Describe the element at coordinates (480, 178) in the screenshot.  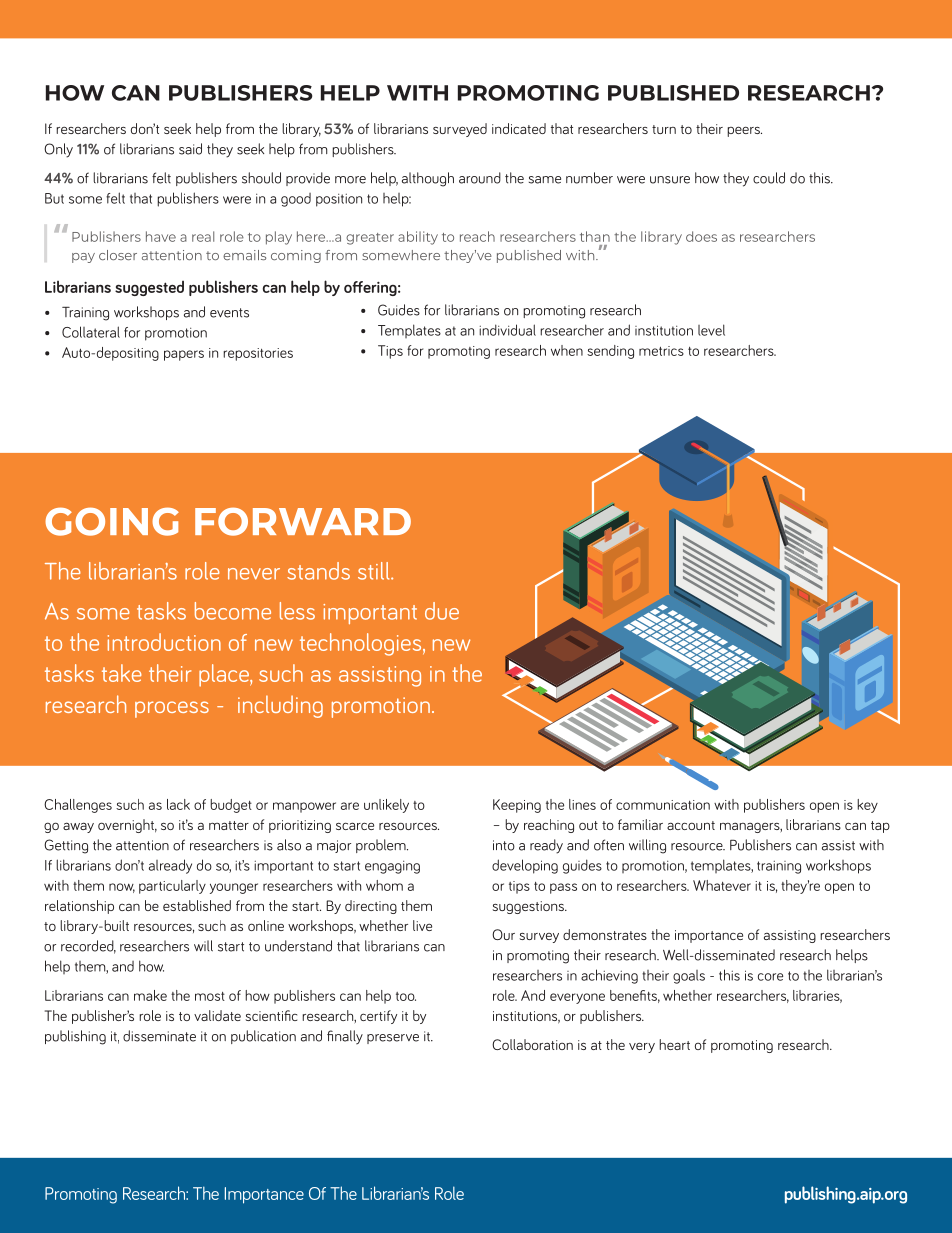
I see `around` at that location.
